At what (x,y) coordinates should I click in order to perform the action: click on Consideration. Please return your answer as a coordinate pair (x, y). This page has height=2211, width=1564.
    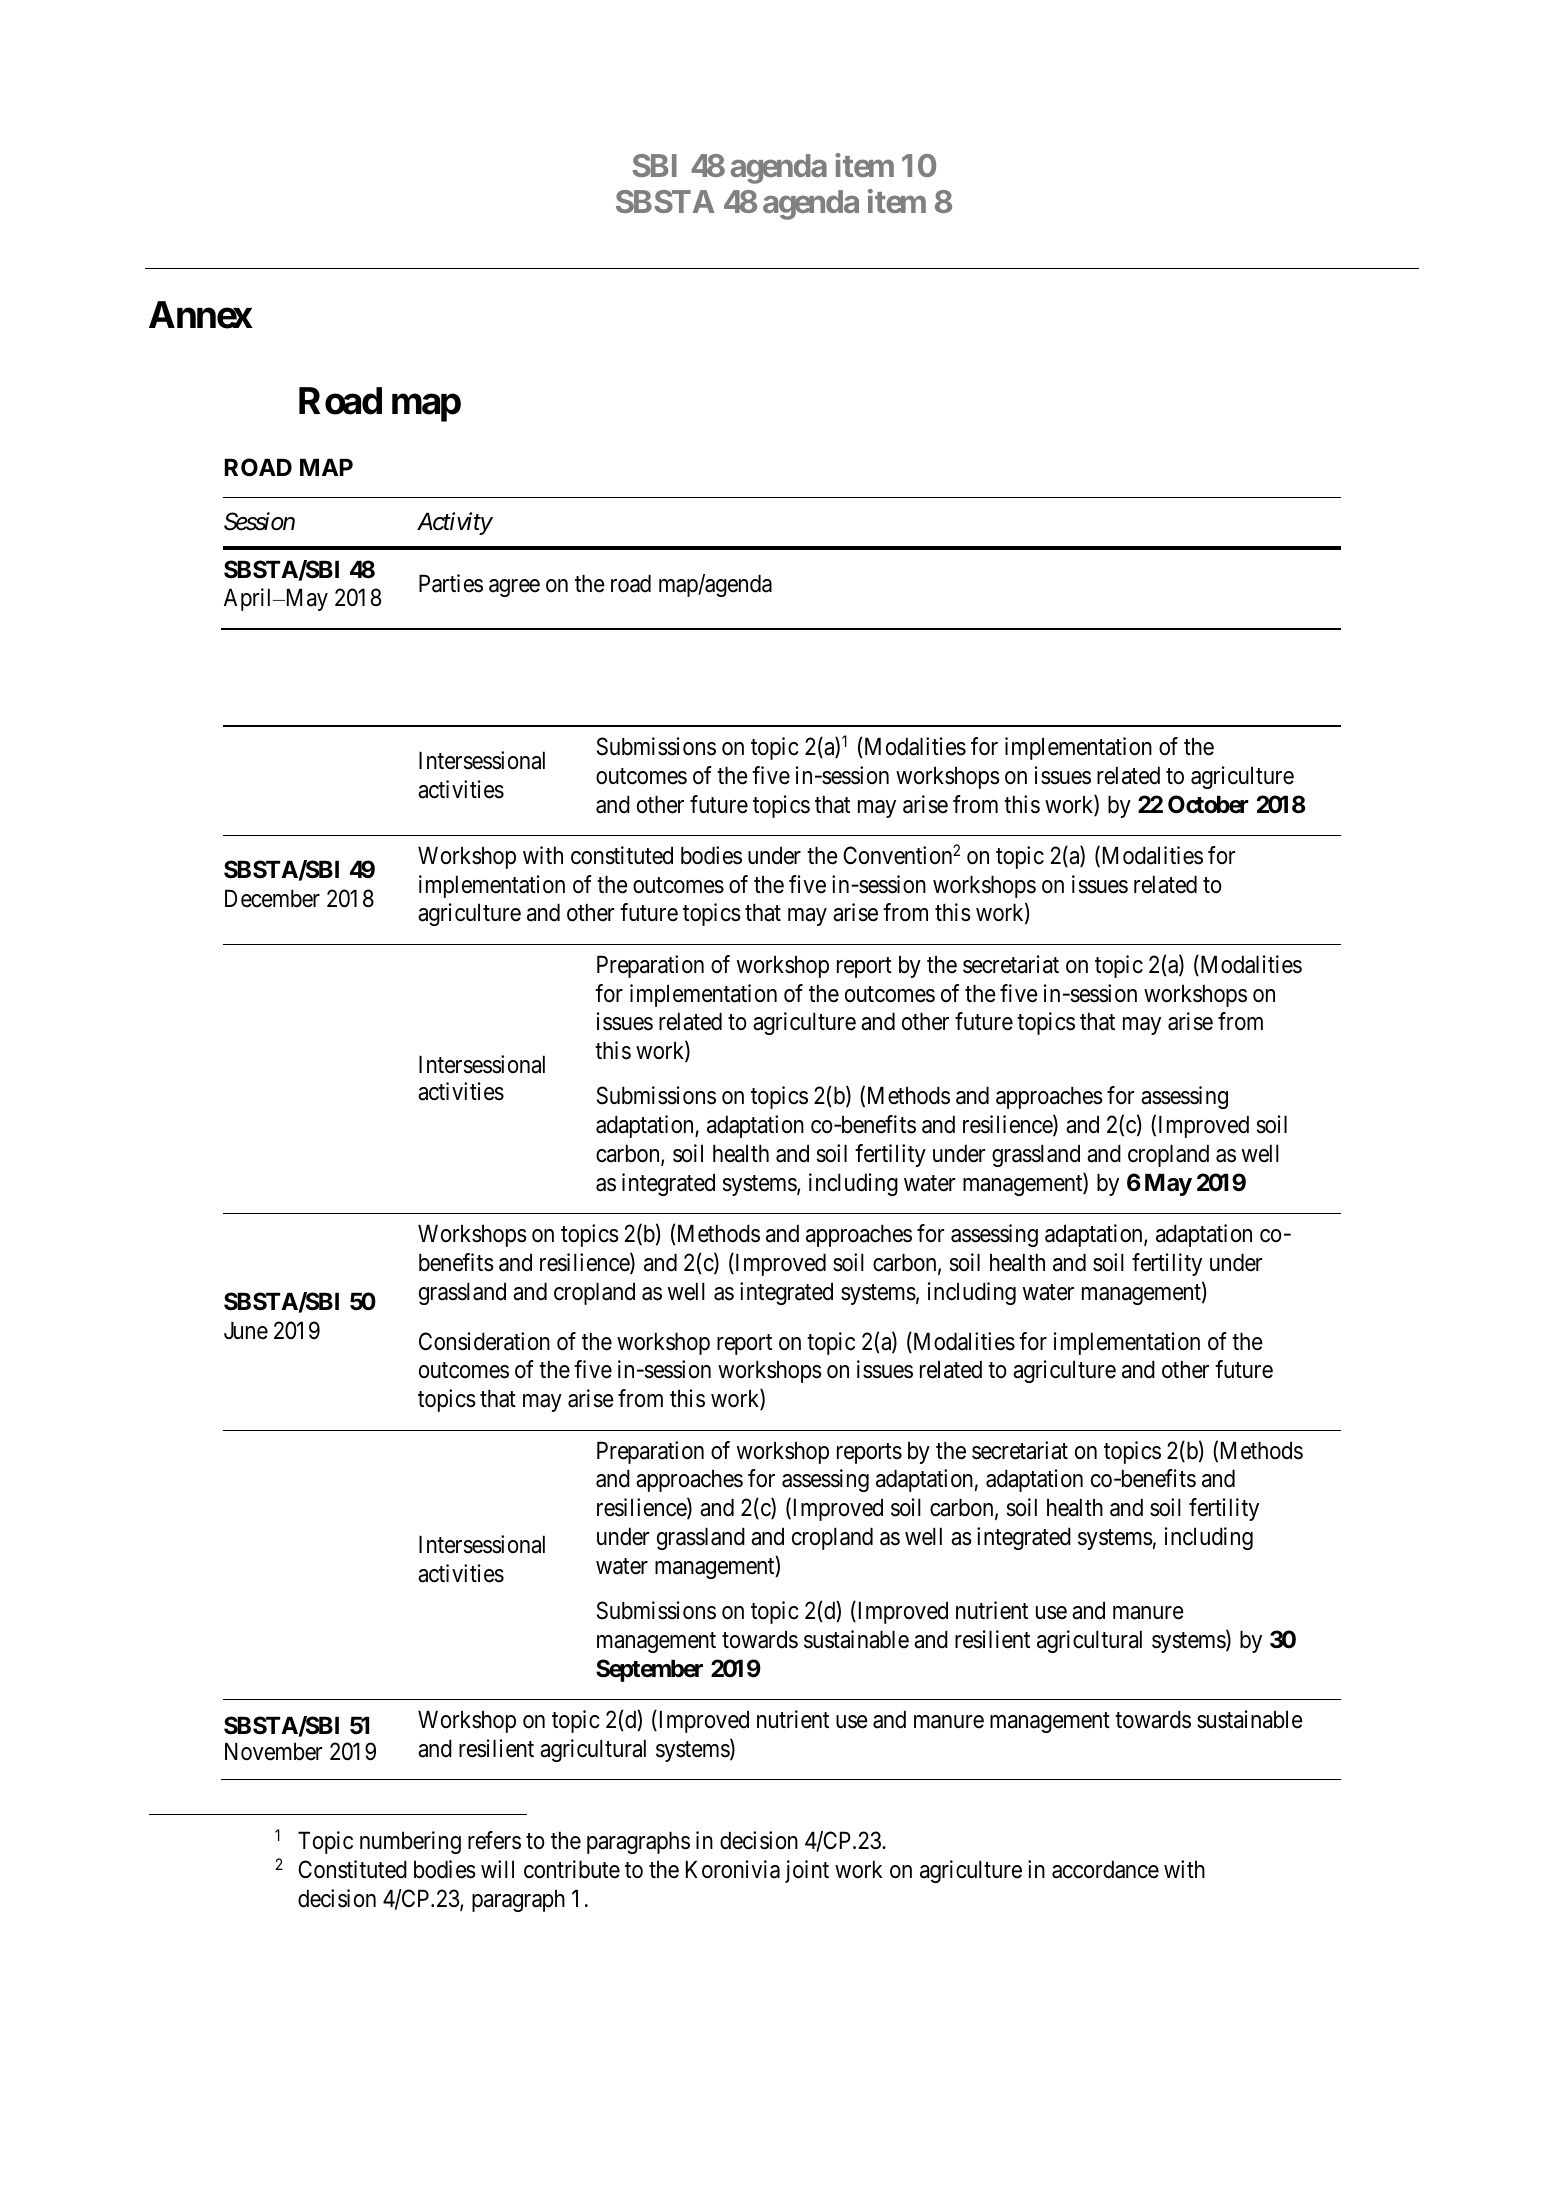
    Looking at the image, I should click on (484, 1341).
